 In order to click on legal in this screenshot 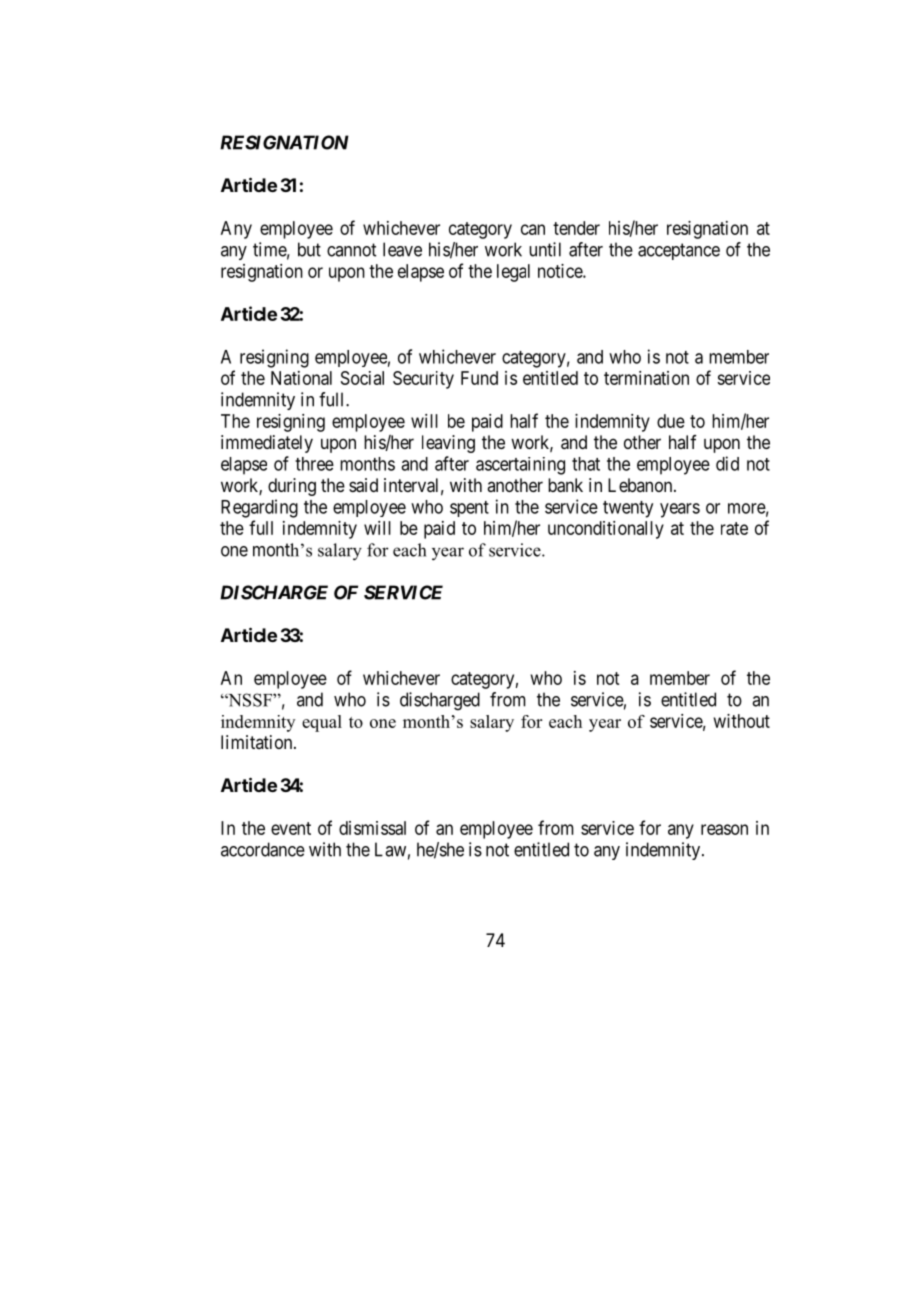, I will do `click(513, 273)`.
